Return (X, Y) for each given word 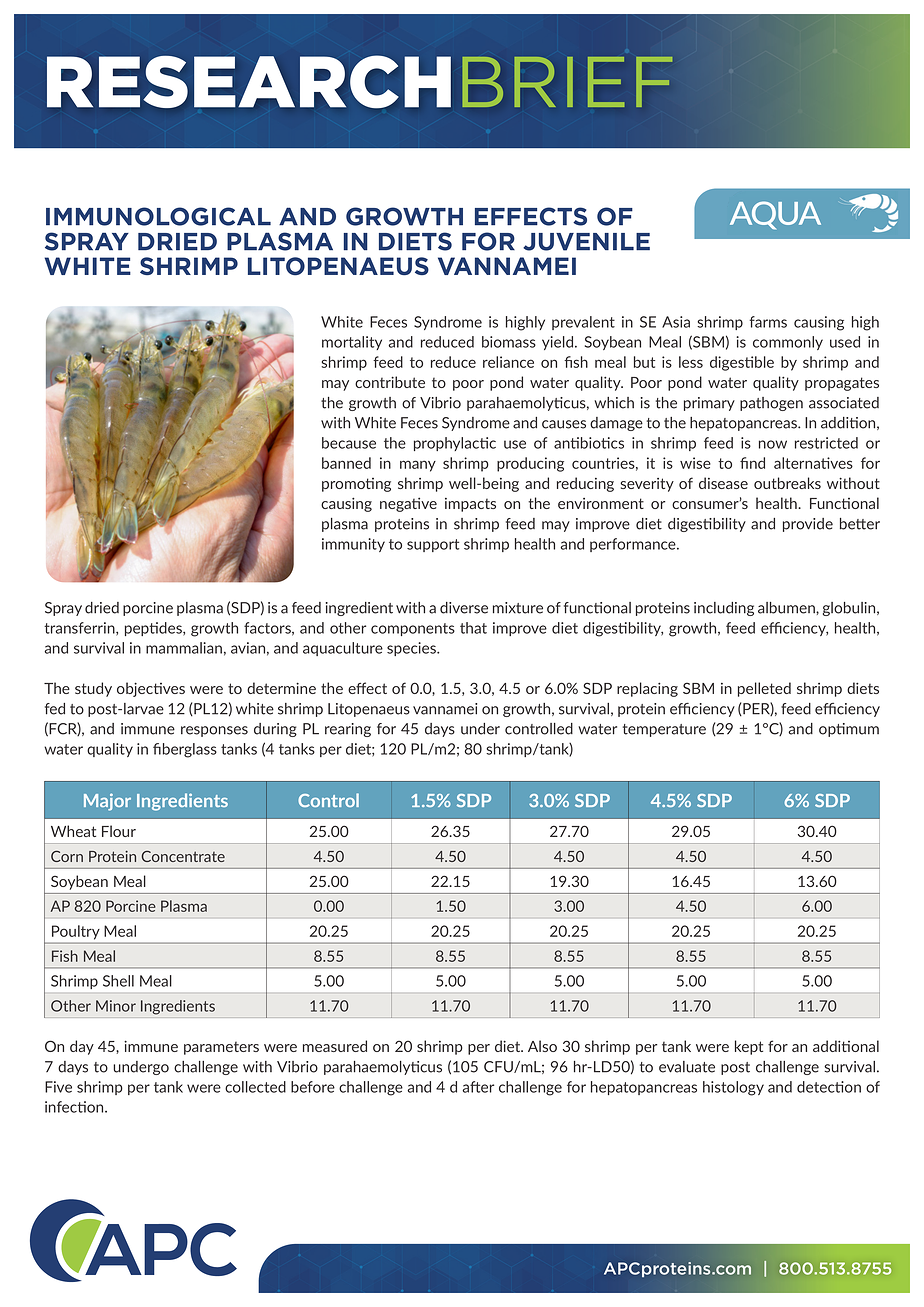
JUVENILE (586, 242)
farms (768, 322)
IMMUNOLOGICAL (158, 216)
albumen (787, 608)
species (412, 649)
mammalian (184, 648)
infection (75, 1107)
